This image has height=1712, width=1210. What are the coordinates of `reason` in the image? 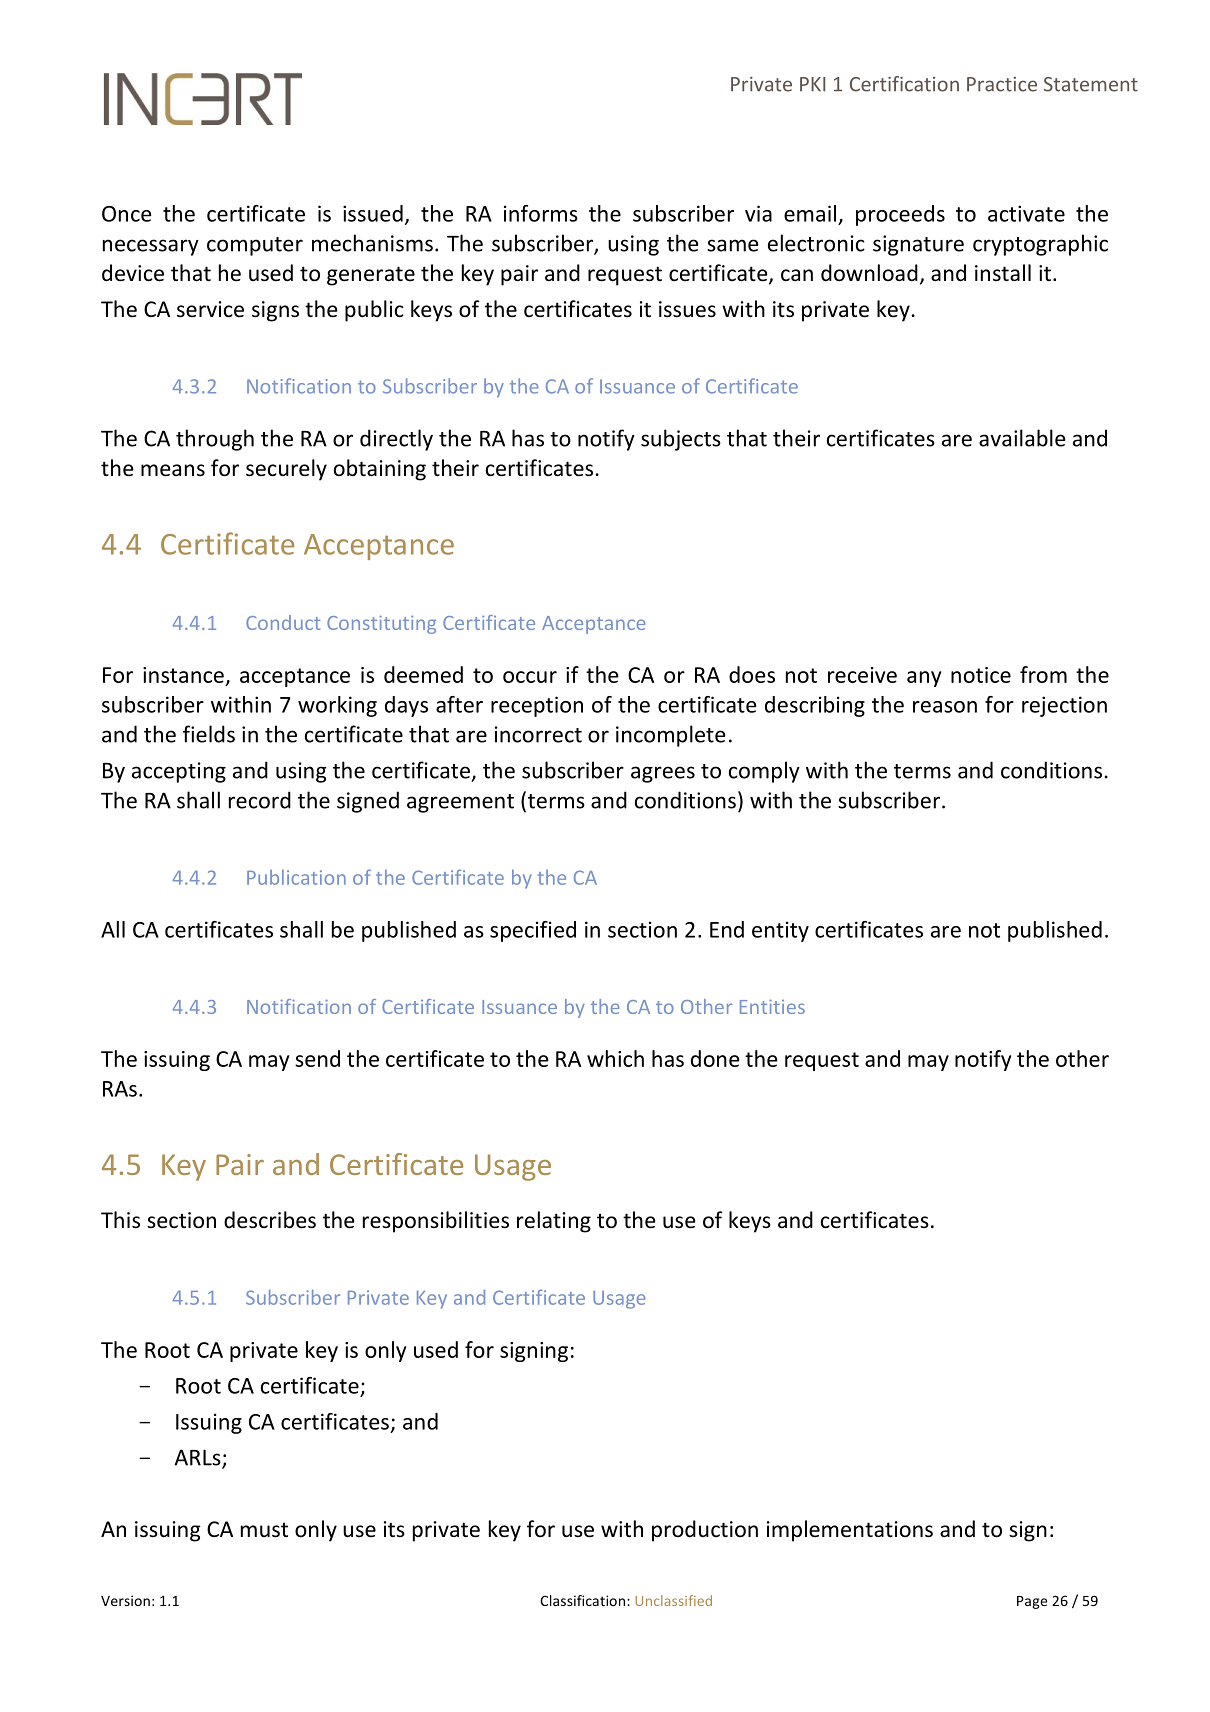 It's located at (945, 707).
